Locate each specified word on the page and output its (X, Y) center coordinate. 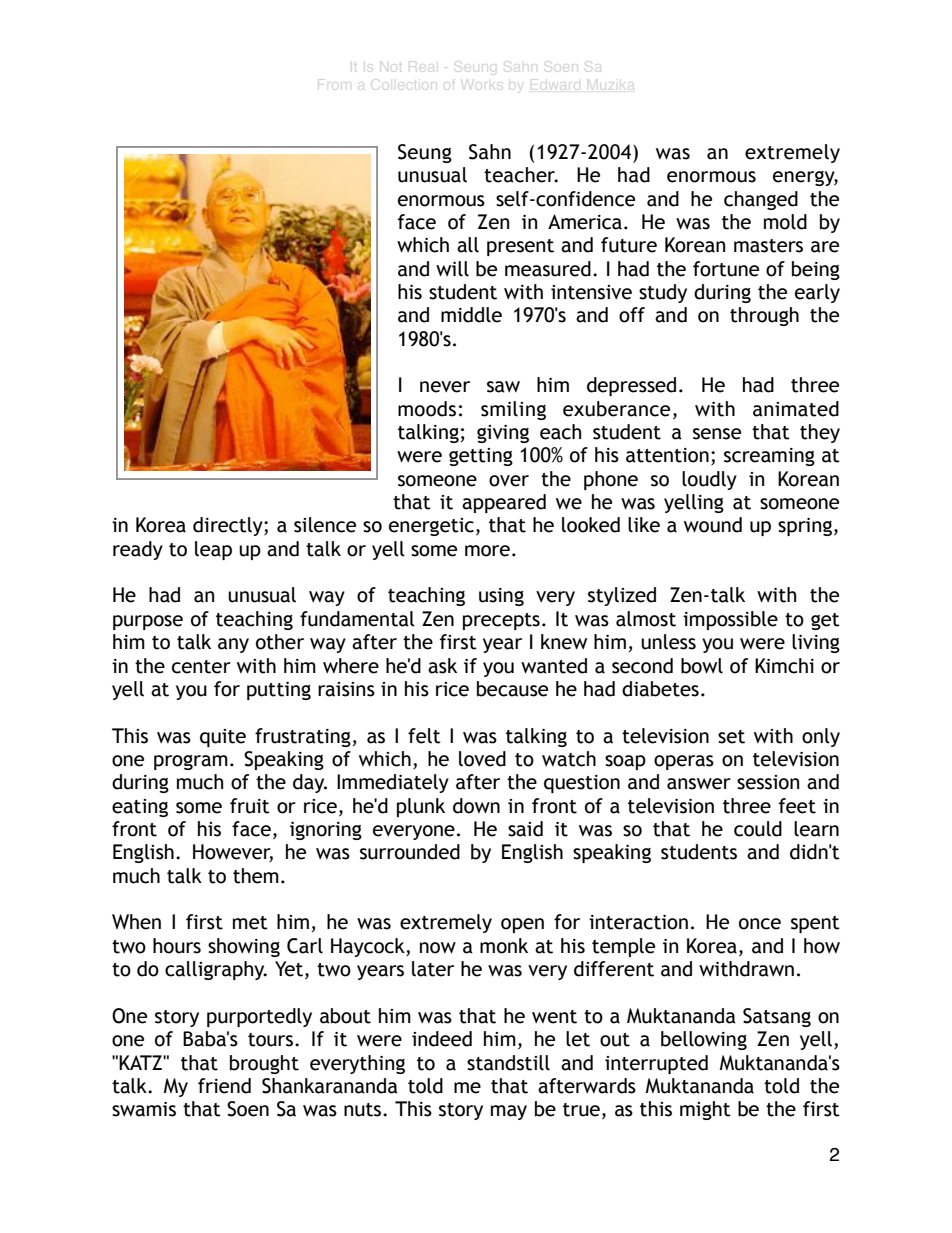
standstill (508, 1063)
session (768, 782)
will (452, 269)
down (476, 806)
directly (229, 526)
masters (768, 246)
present (520, 247)
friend (224, 1086)
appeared (504, 503)
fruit (250, 806)
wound (713, 525)
